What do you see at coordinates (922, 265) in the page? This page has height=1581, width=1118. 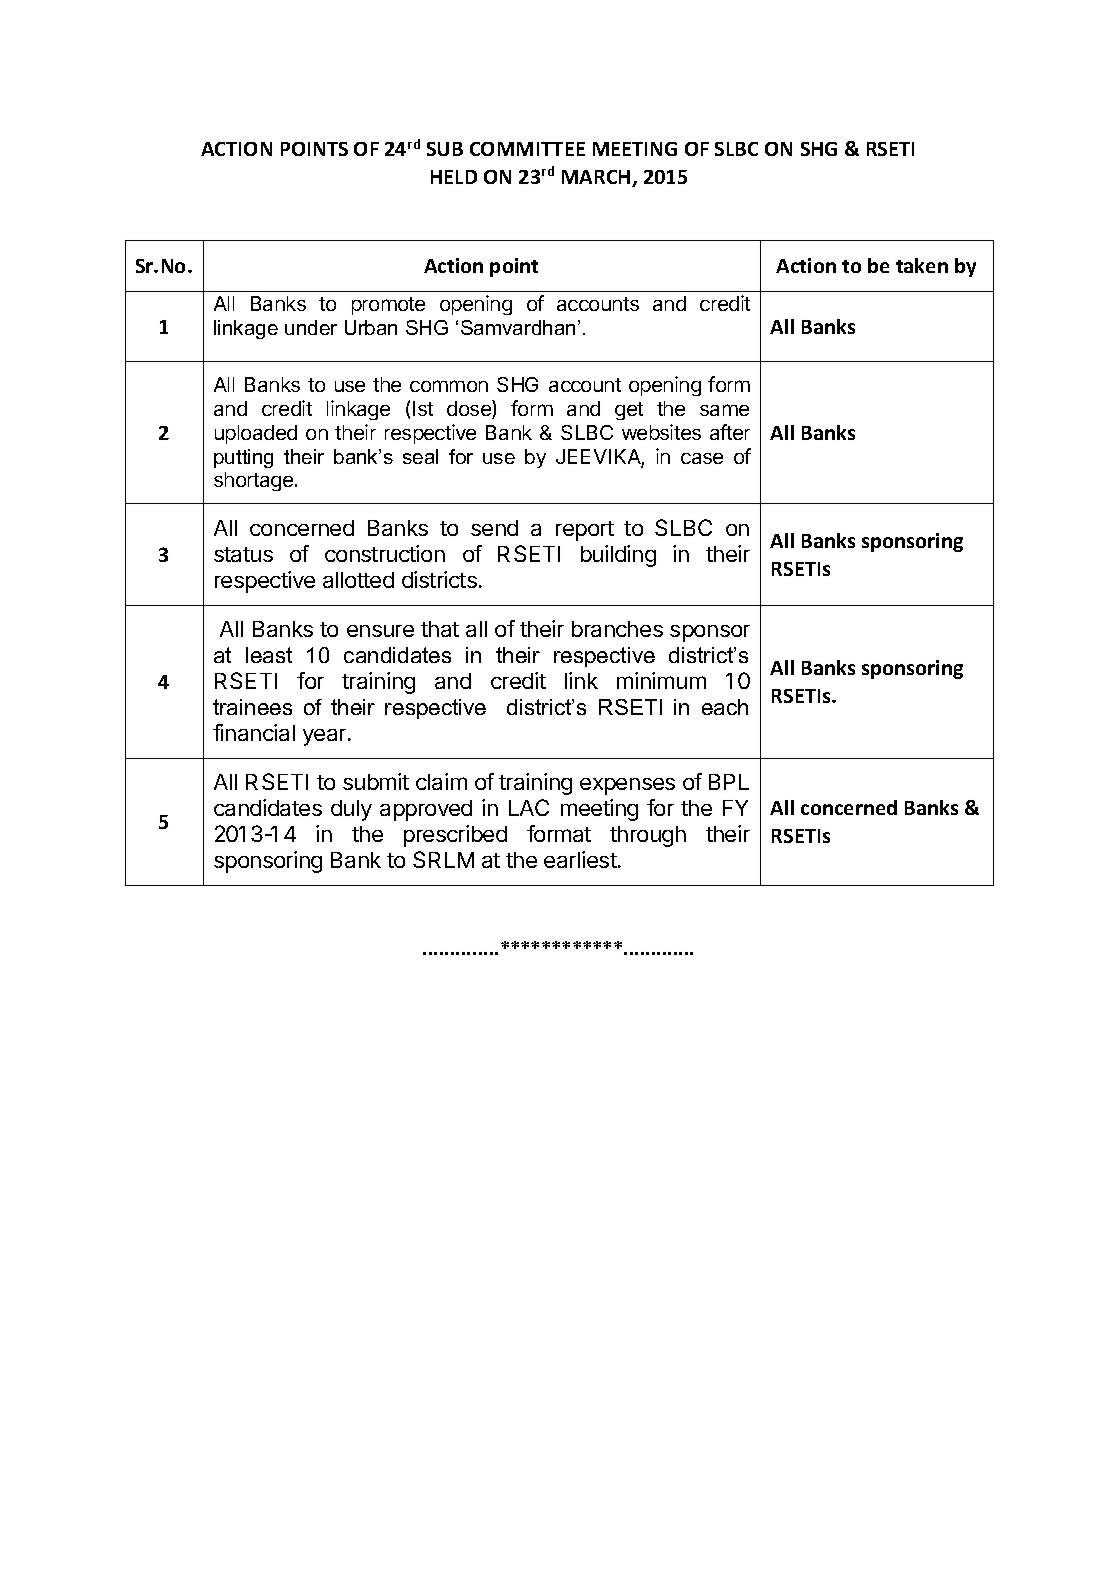 I see `taken` at bounding box center [922, 265].
